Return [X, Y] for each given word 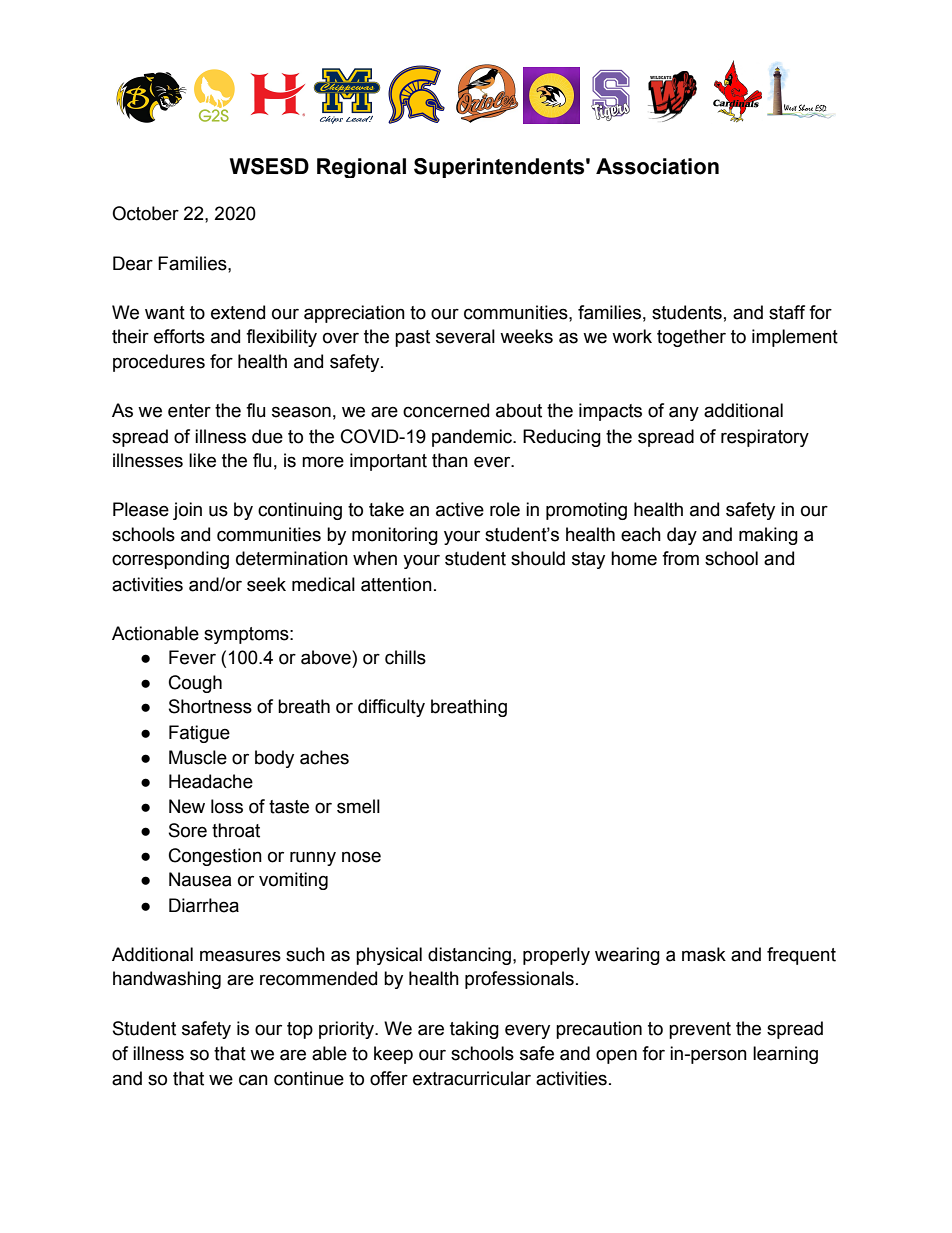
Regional [361, 168]
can [253, 1080]
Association [657, 166]
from [680, 558]
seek [266, 584]
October [145, 213]
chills [405, 657]
